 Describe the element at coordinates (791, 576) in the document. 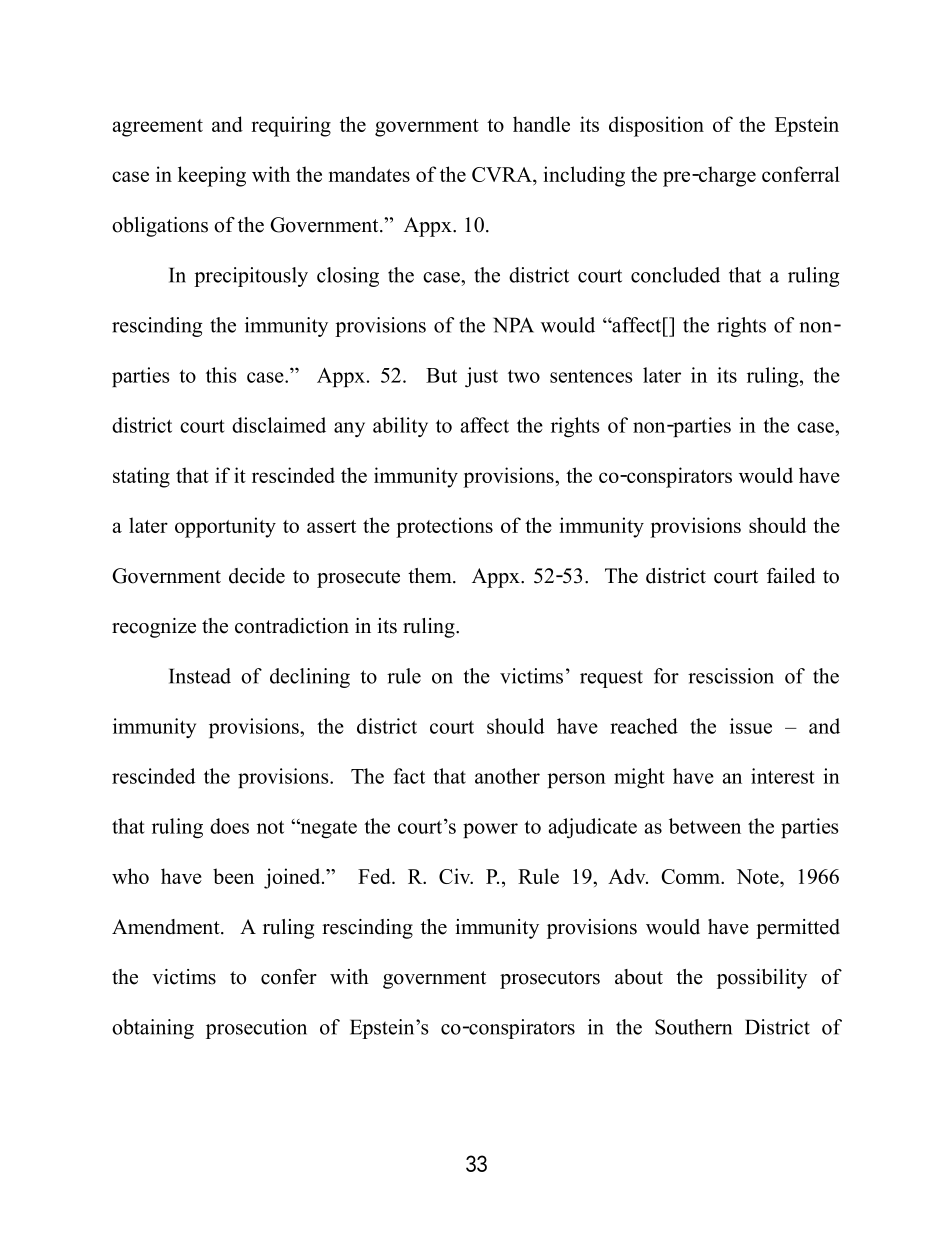

I see `failed` at that location.
